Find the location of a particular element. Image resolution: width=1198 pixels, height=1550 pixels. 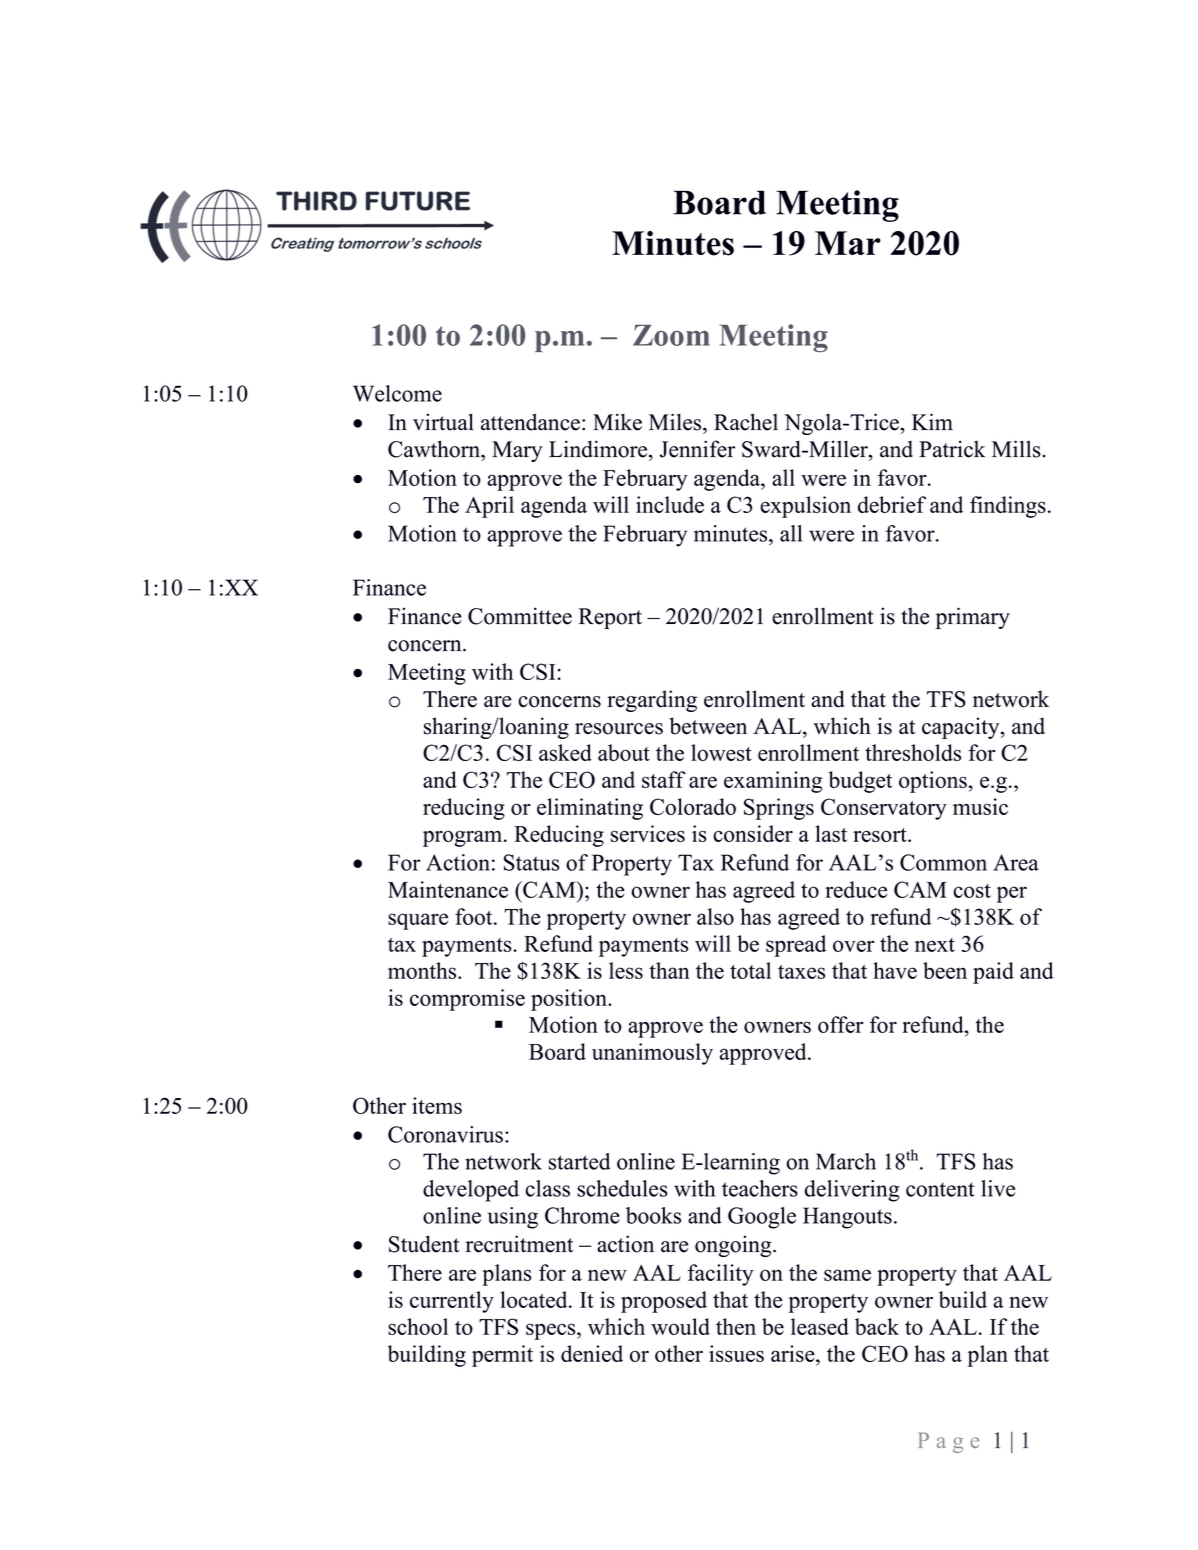

Page is located at coordinates (948, 1442).
